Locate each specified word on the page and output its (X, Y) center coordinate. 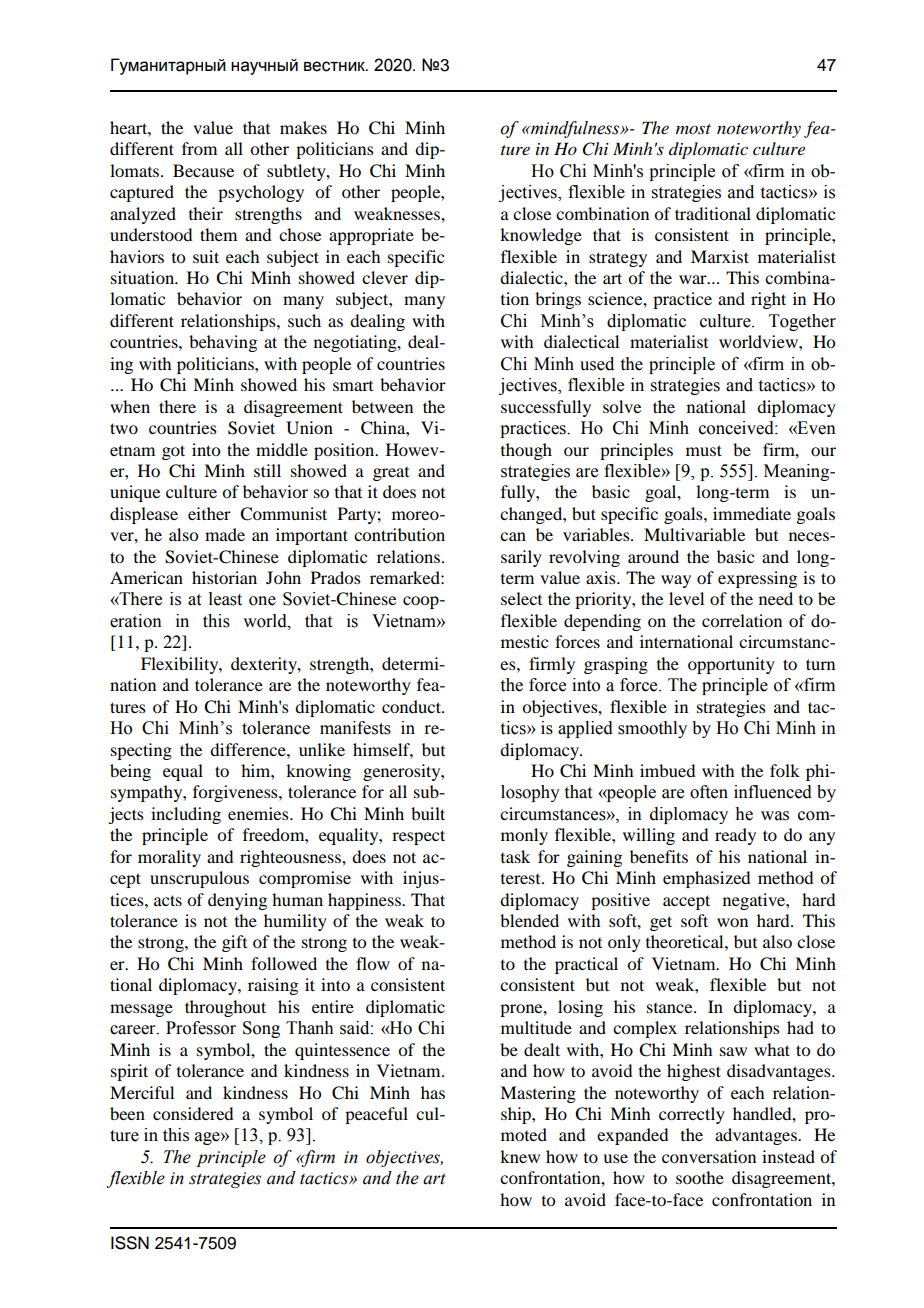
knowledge (541, 236)
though (526, 451)
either (209, 513)
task (515, 856)
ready (735, 836)
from (199, 148)
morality (169, 858)
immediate (752, 513)
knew (520, 1156)
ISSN (130, 1243)
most (693, 129)
